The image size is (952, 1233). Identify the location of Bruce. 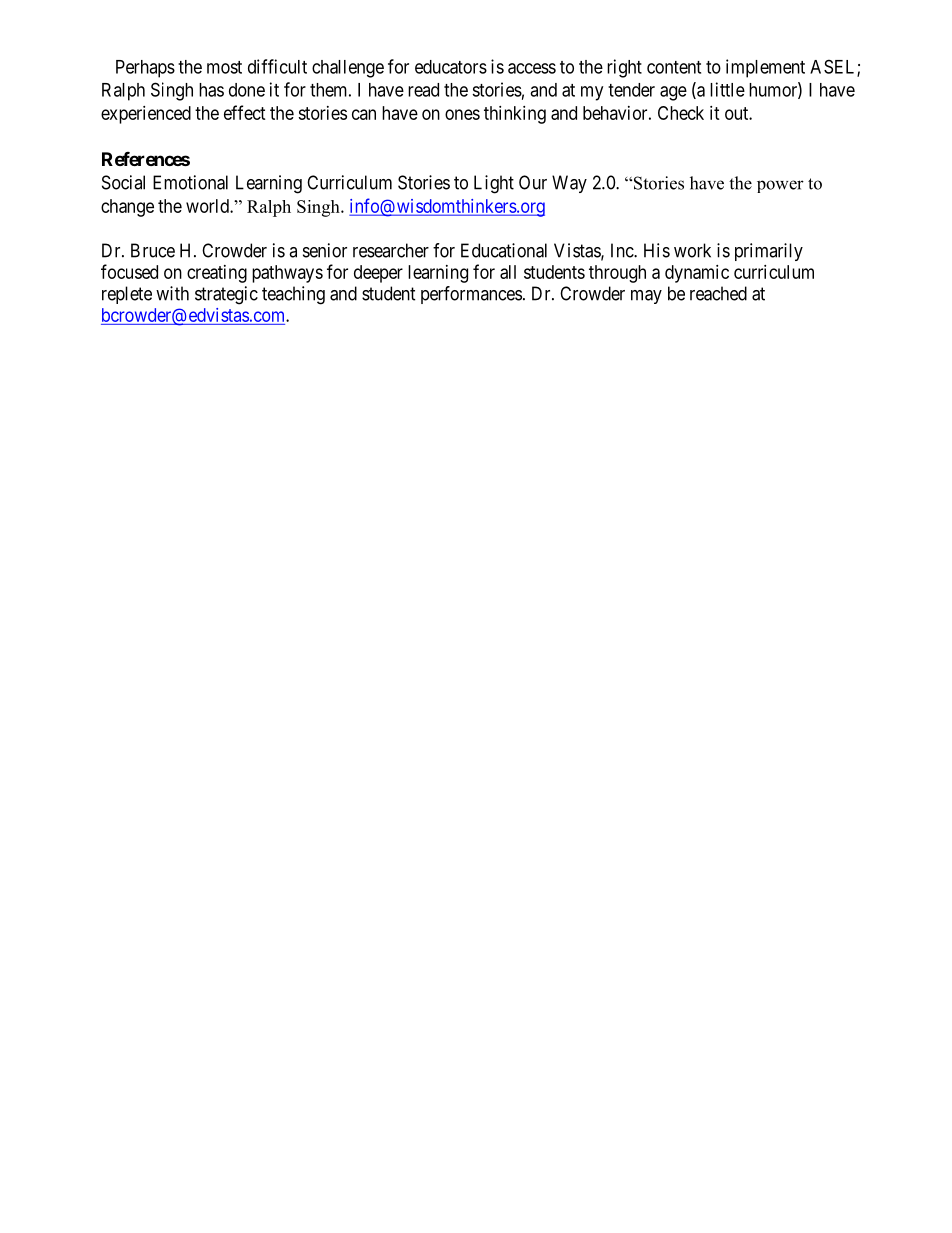
(153, 250).
